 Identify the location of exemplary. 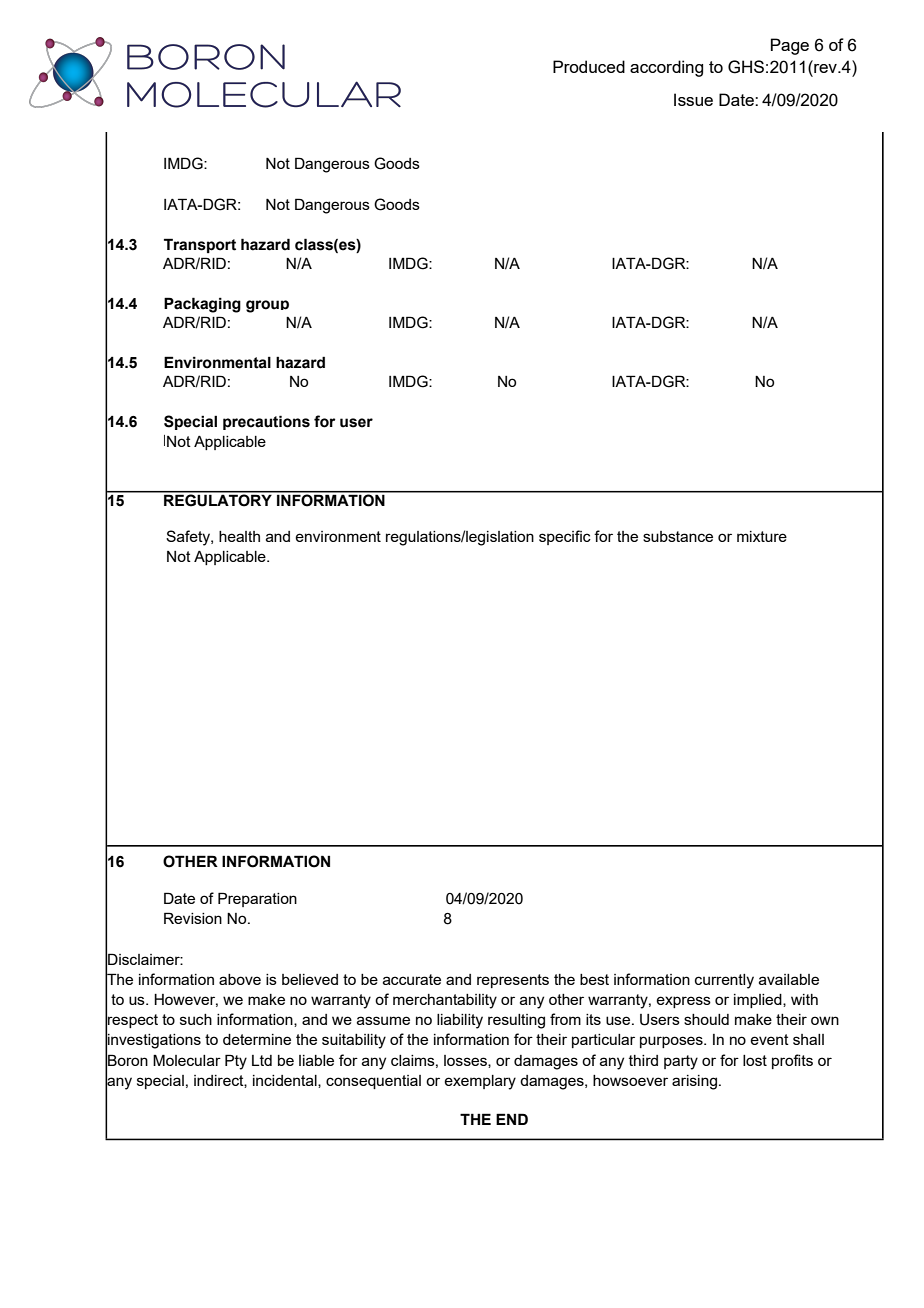
(480, 1082).
